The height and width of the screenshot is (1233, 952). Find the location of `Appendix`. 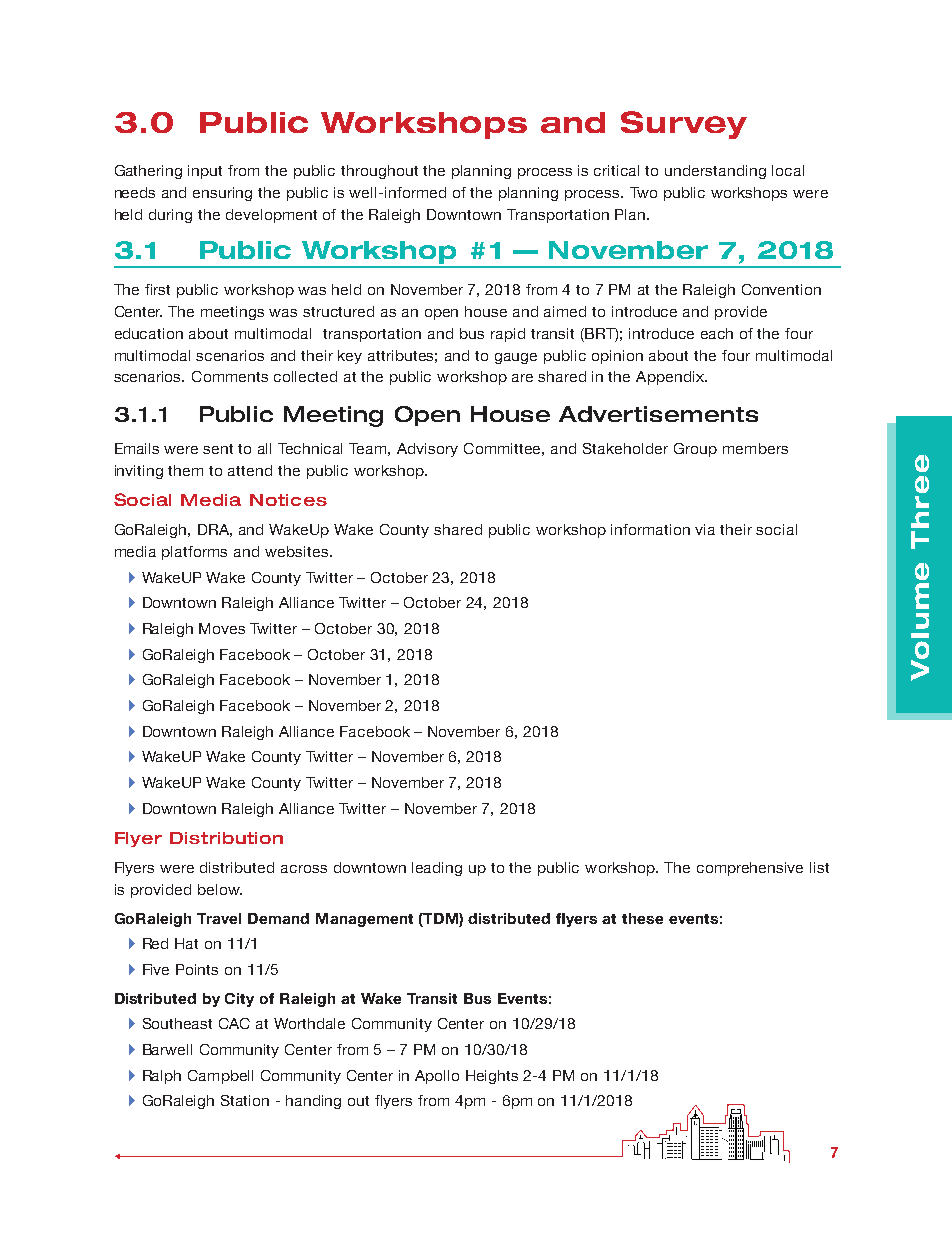

Appendix is located at coordinates (671, 378).
